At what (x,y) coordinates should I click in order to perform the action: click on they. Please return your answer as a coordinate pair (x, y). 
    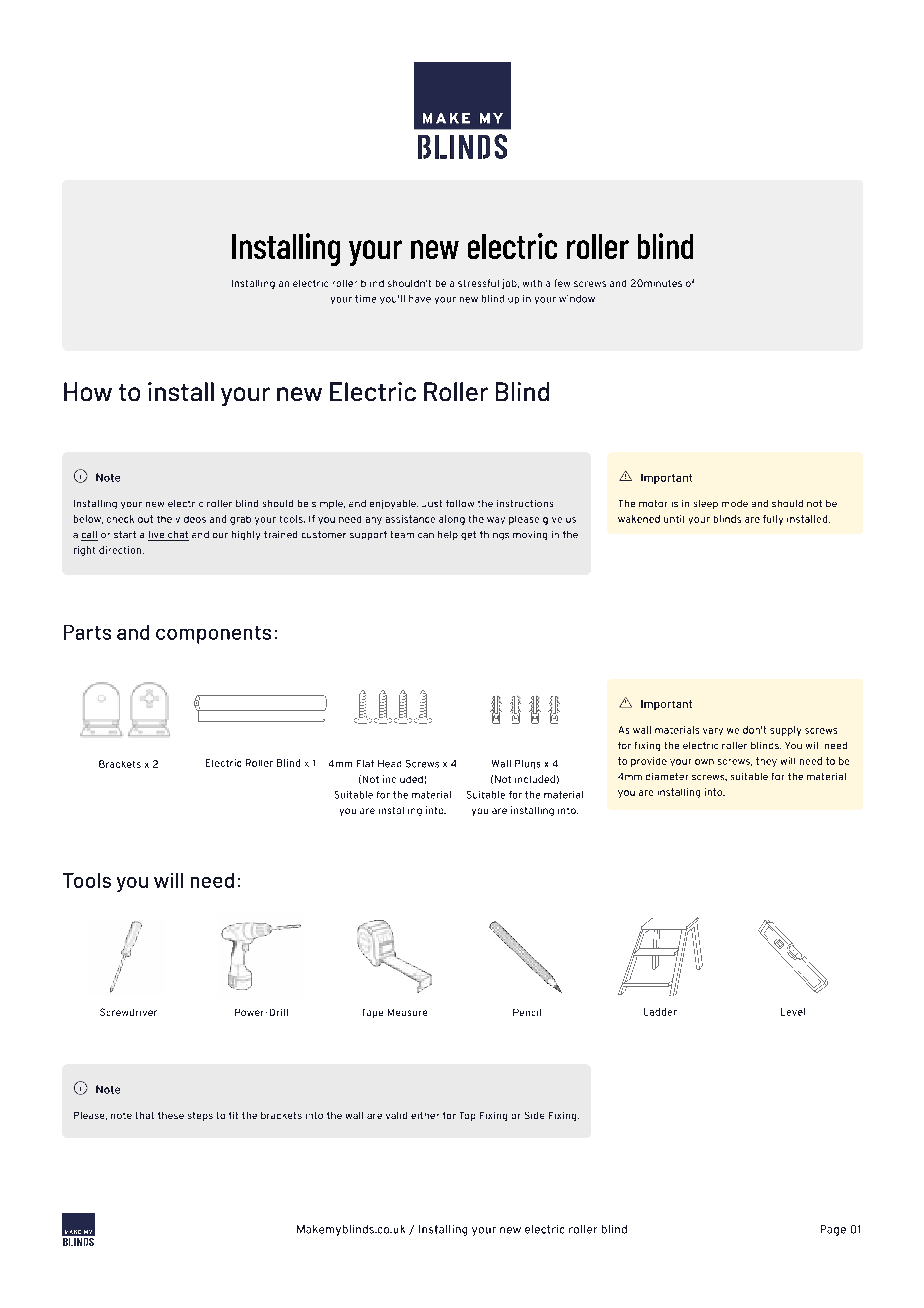
    Looking at the image, I should click on (766, 762).
